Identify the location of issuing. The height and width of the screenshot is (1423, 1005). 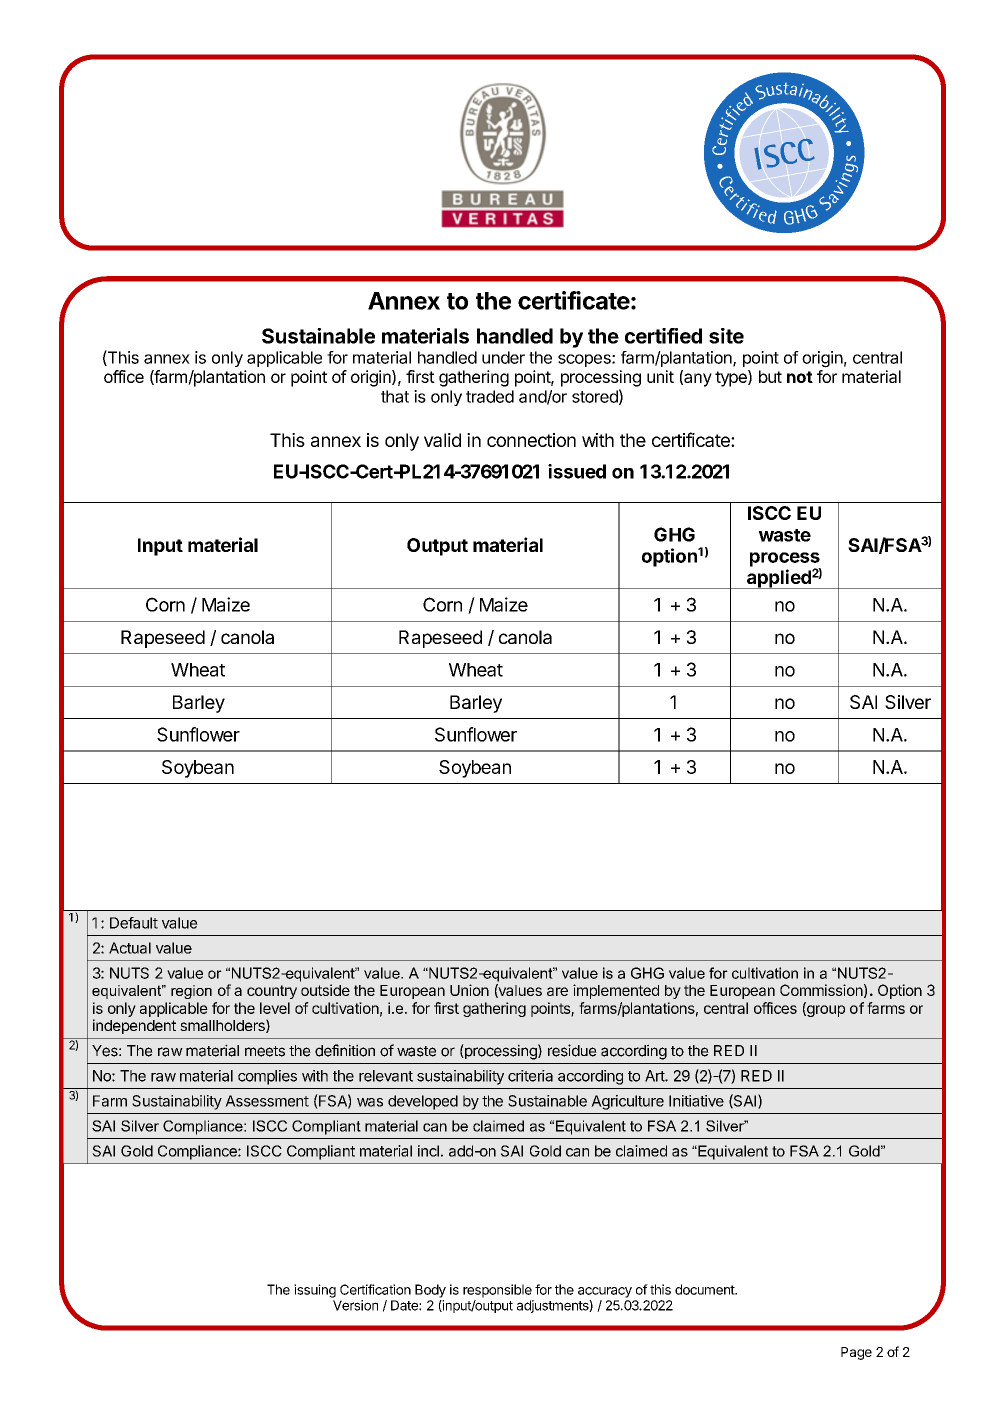
(315, 1291).
